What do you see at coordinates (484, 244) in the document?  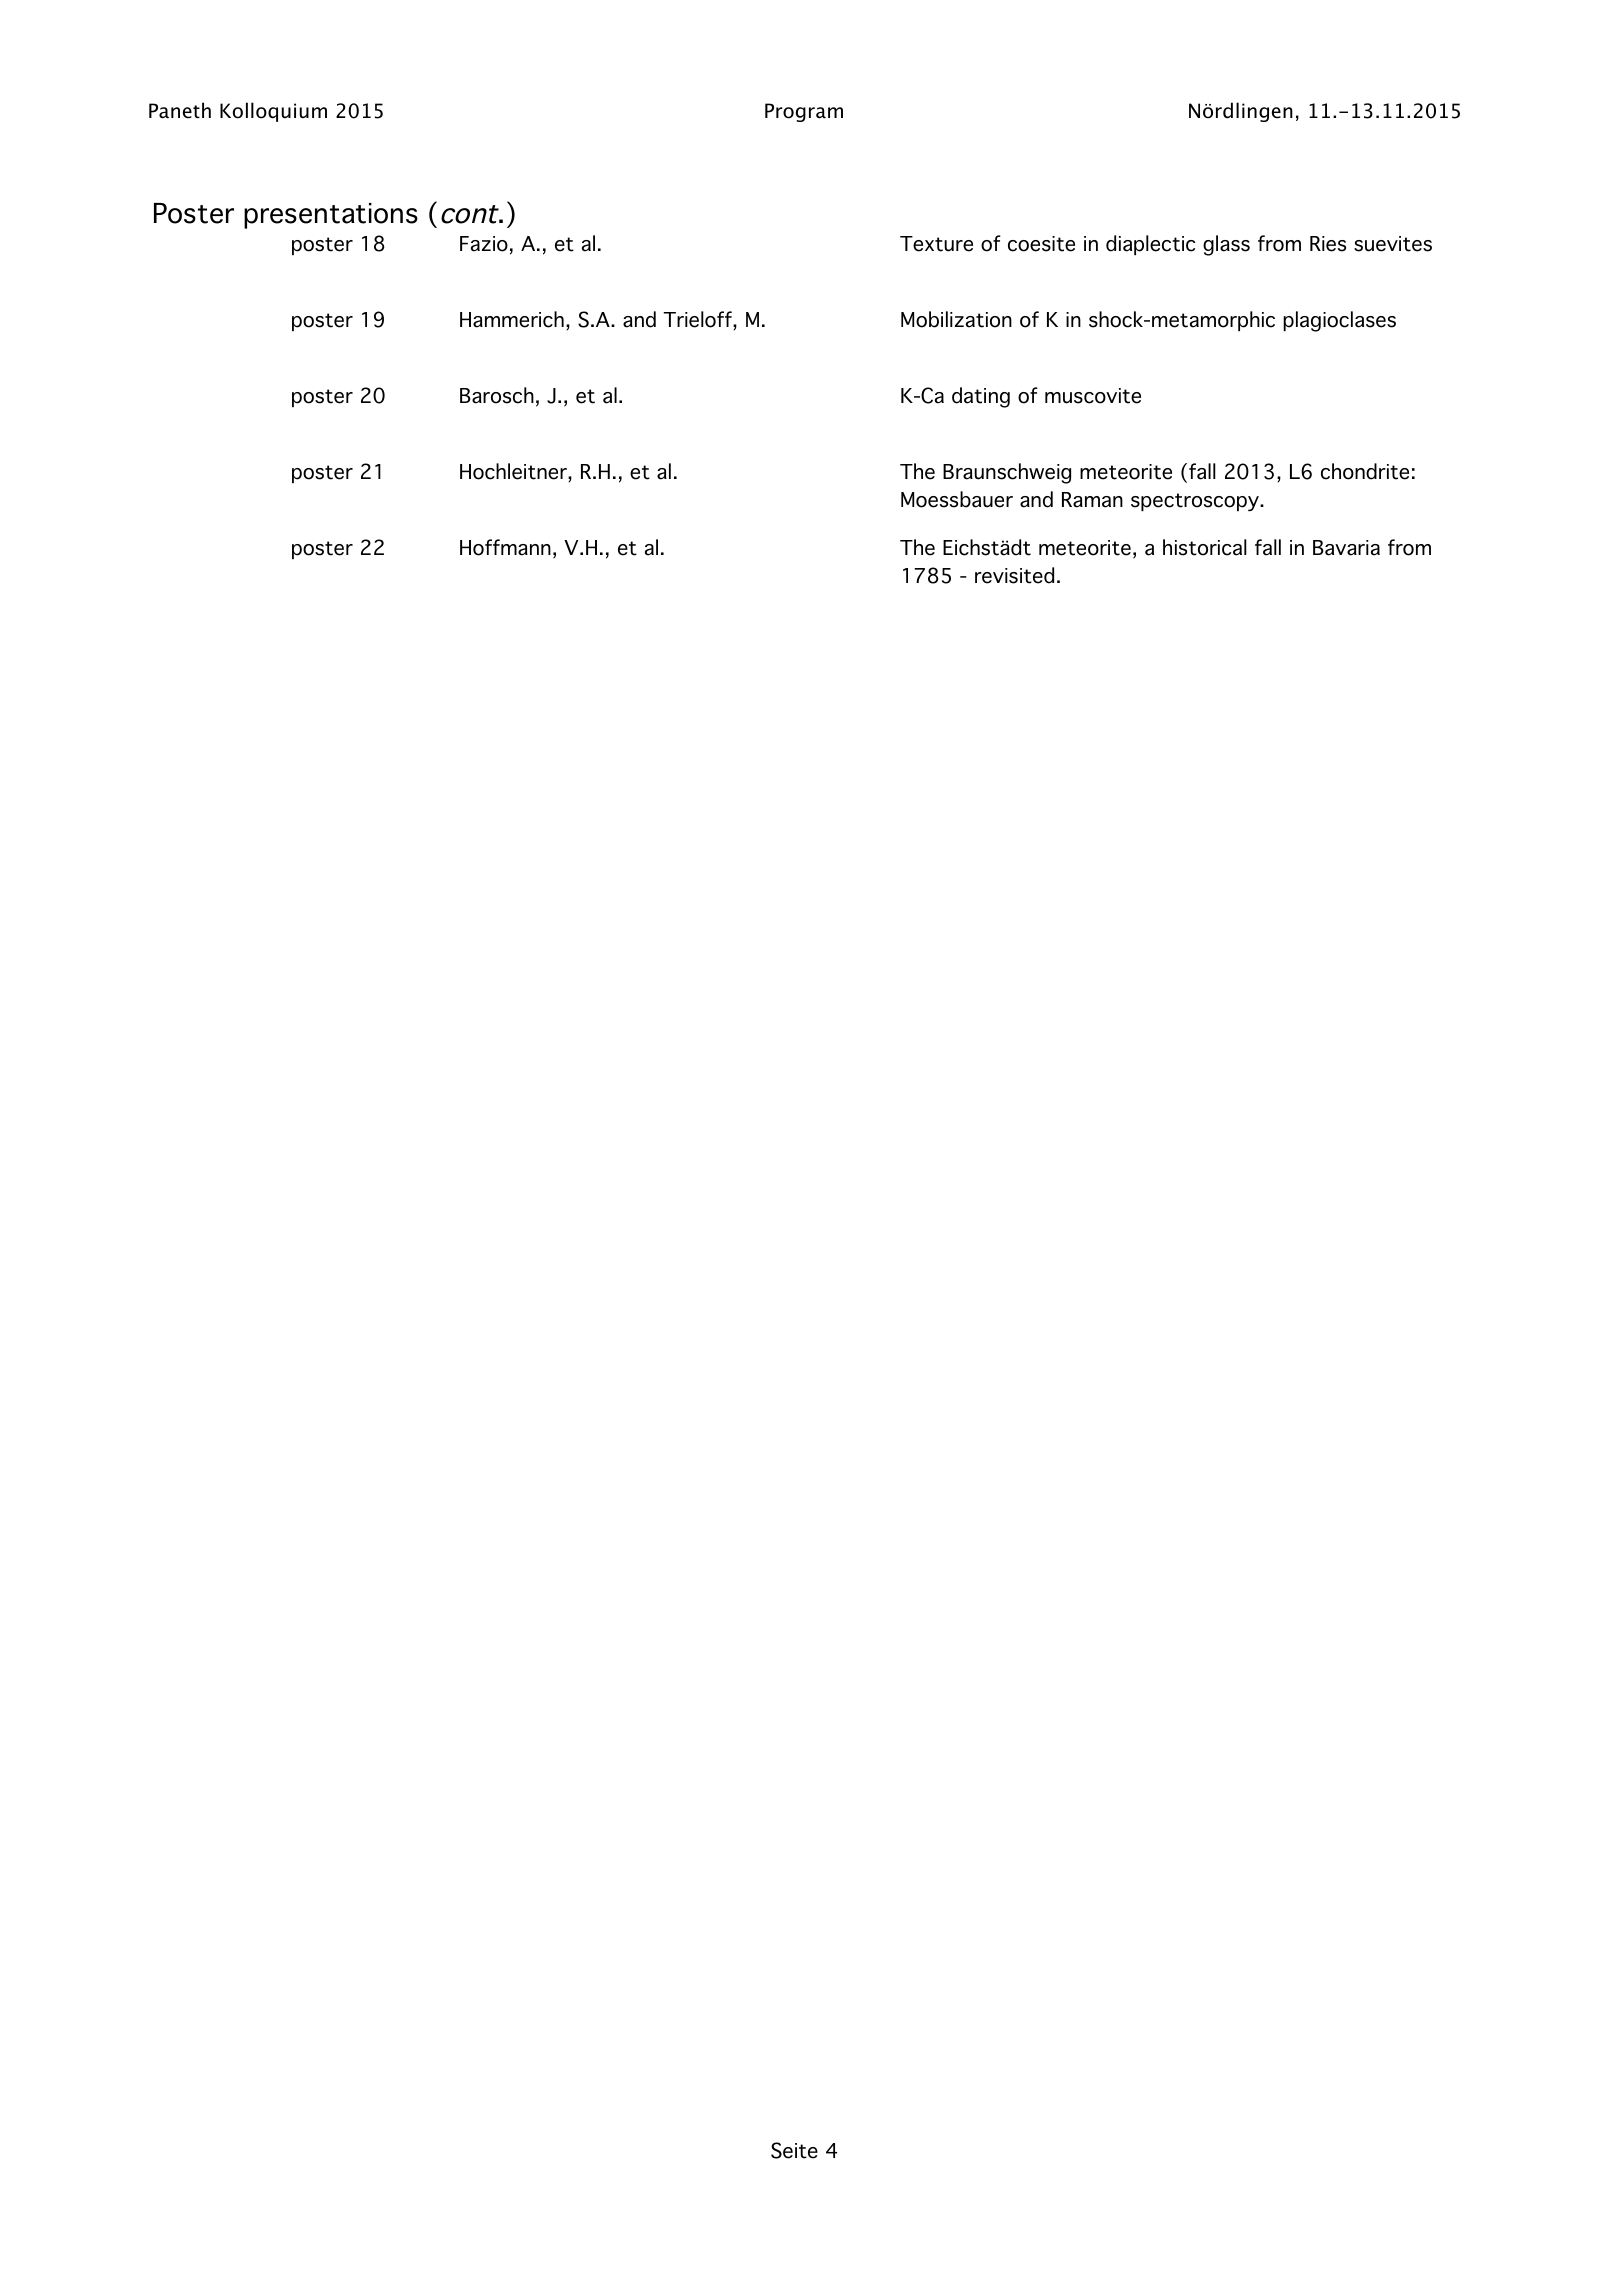 I see `Fazio` at bounding box center [484, 244].
